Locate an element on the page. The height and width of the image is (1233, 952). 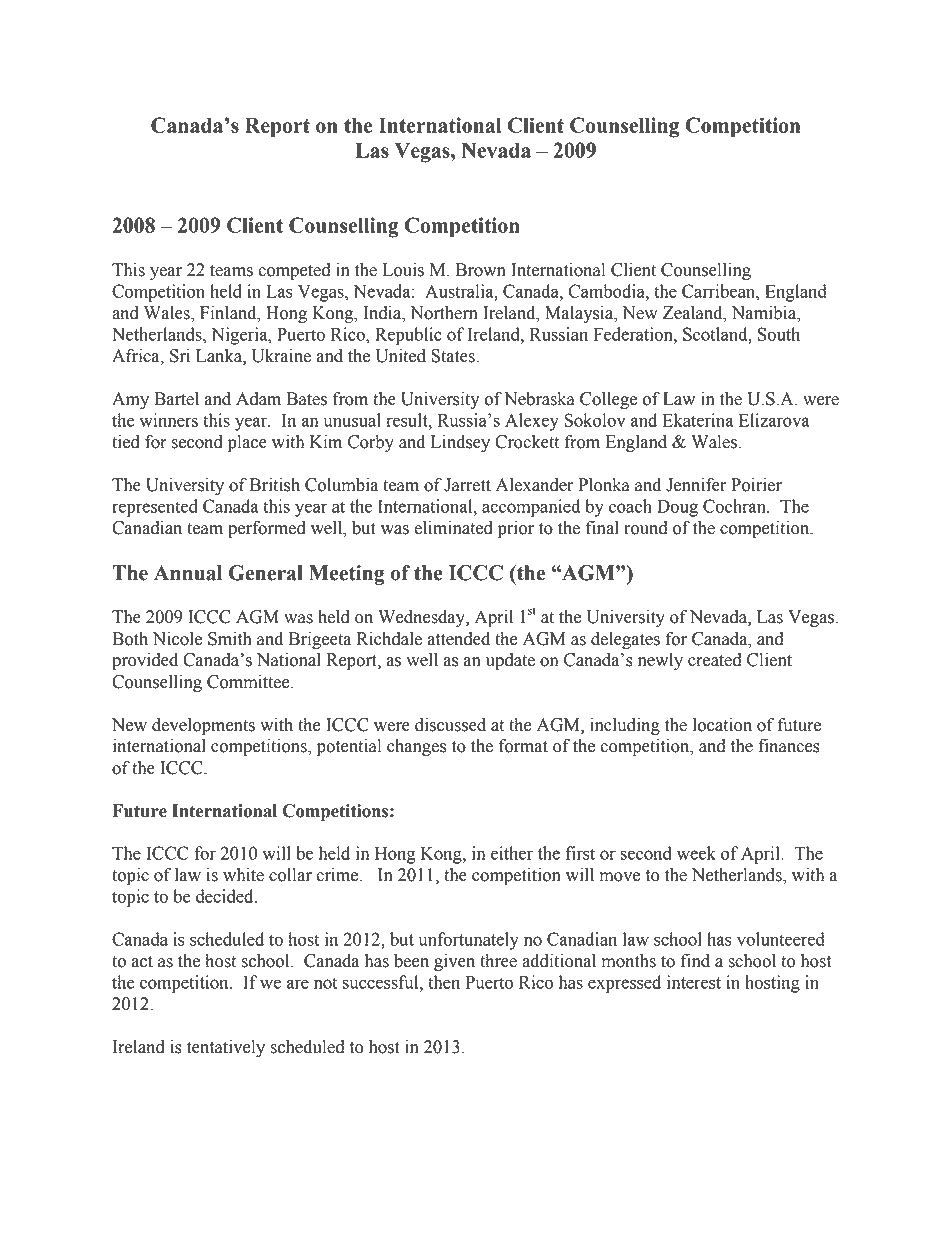
performed is located at coordinates (267, 529).
